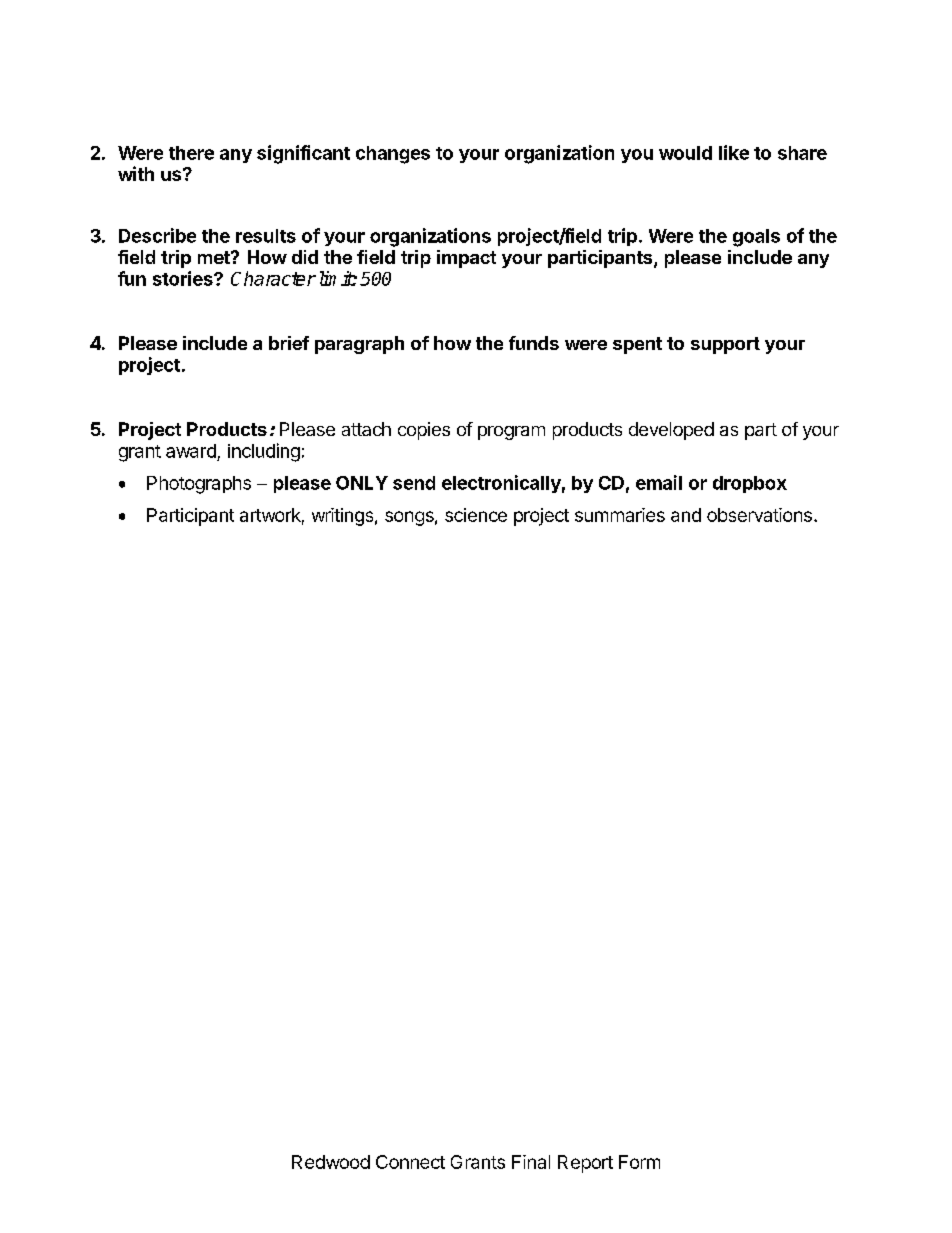 This screenshot has width=952, height=1233. What do you see at coordinates (639, 1162) in the screenshot?
I see `Form` at bounding box center [639, 1162].
